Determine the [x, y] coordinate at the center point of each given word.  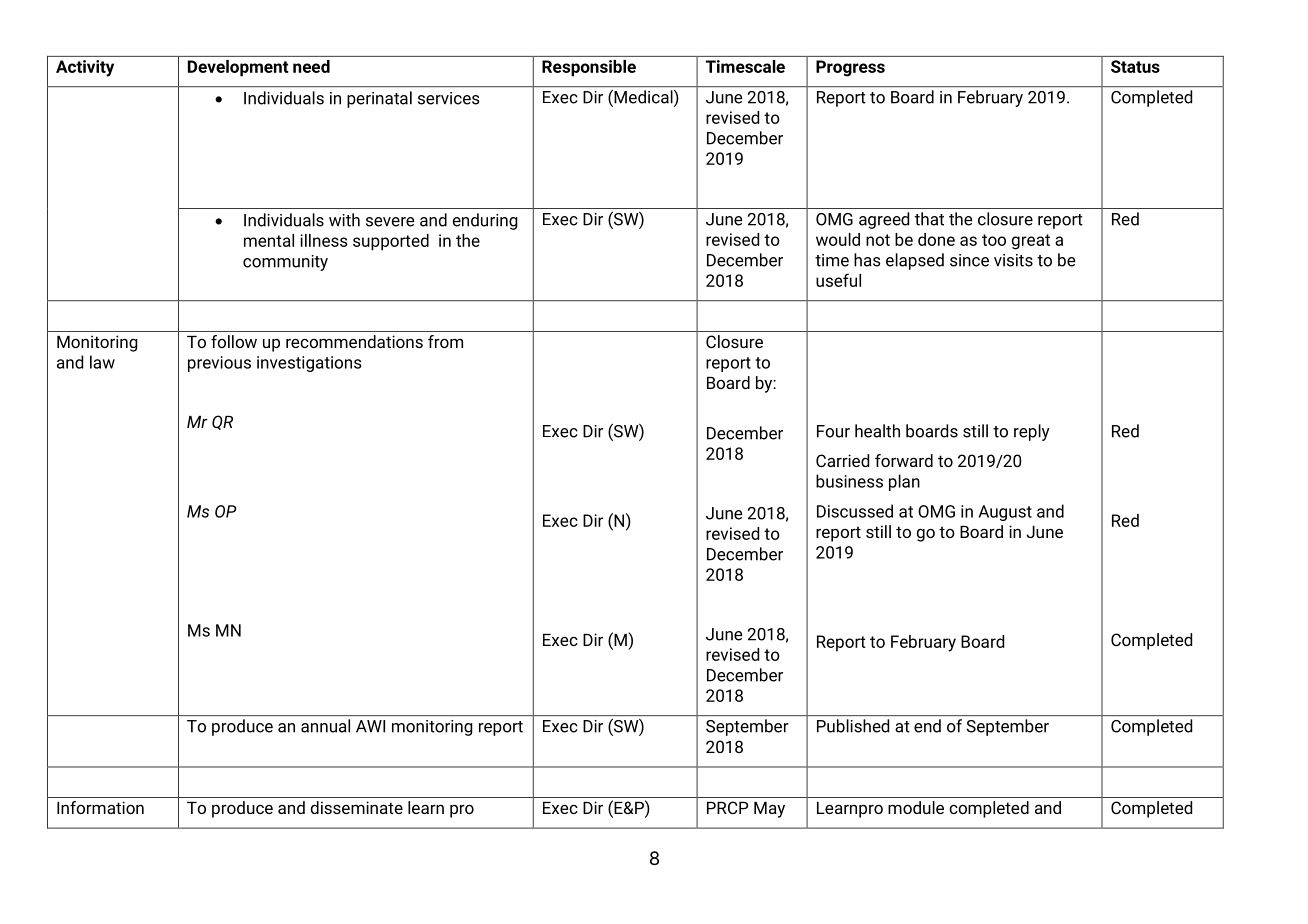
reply [1032, 432]
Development [238, 68]
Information [100, 807]
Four [833, 431]
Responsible [589, 68]
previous [219, 364]
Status [1135, 66]
